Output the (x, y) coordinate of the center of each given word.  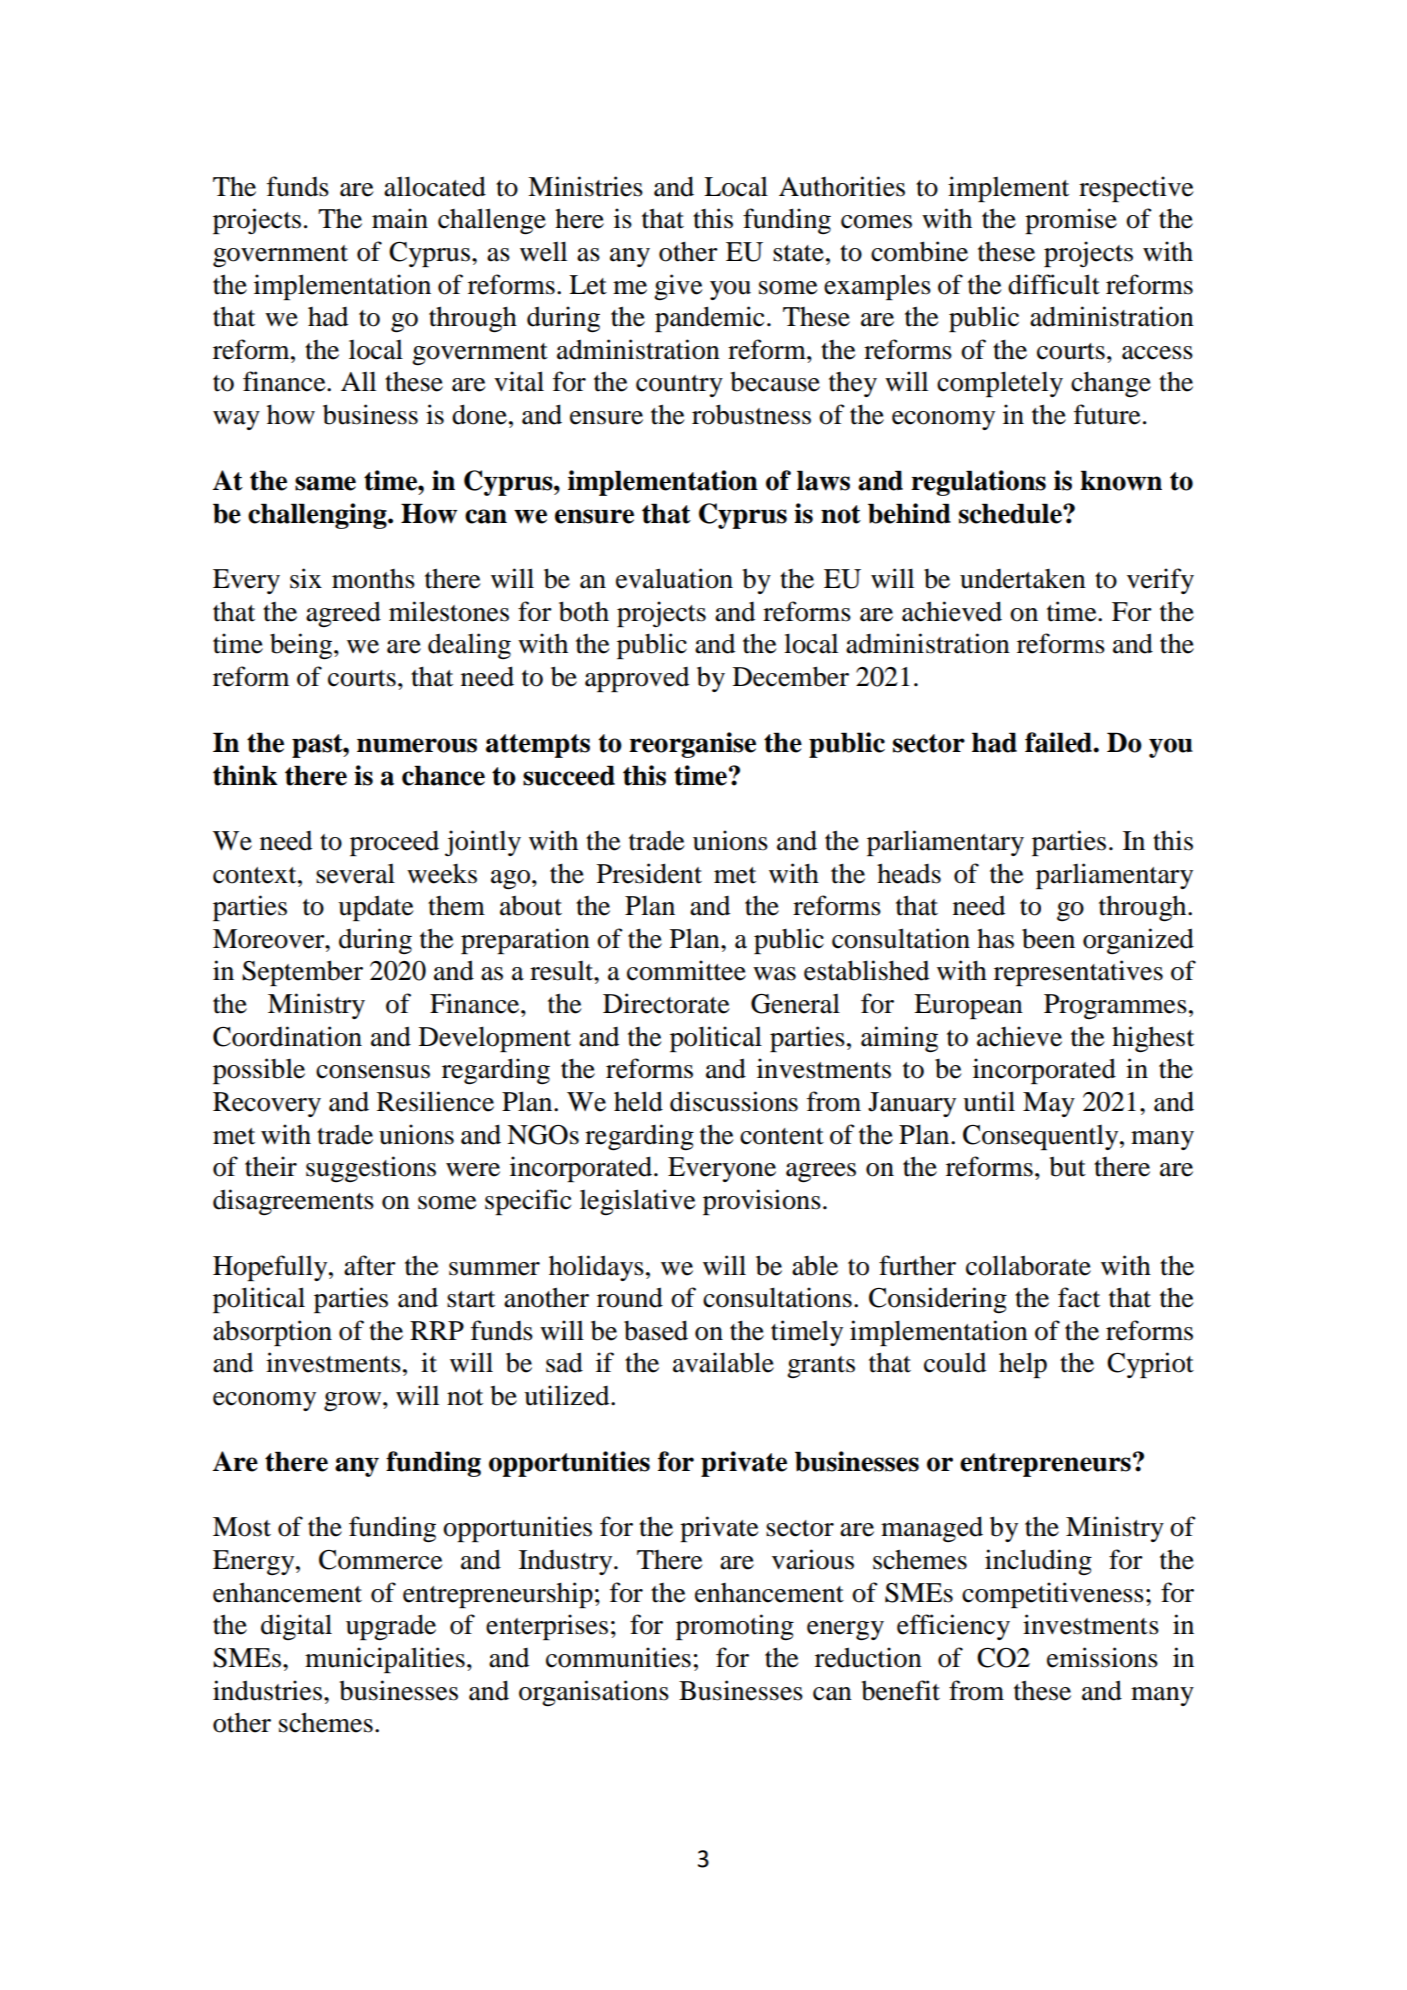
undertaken (1023, 579)
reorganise (692, 745)
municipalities (385, 1660)
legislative (637, 1202)
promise (1071, 221)
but (1067, 1166)
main (400, 218)
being (302, 646)
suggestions (371, 1169)
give (678, 287)
